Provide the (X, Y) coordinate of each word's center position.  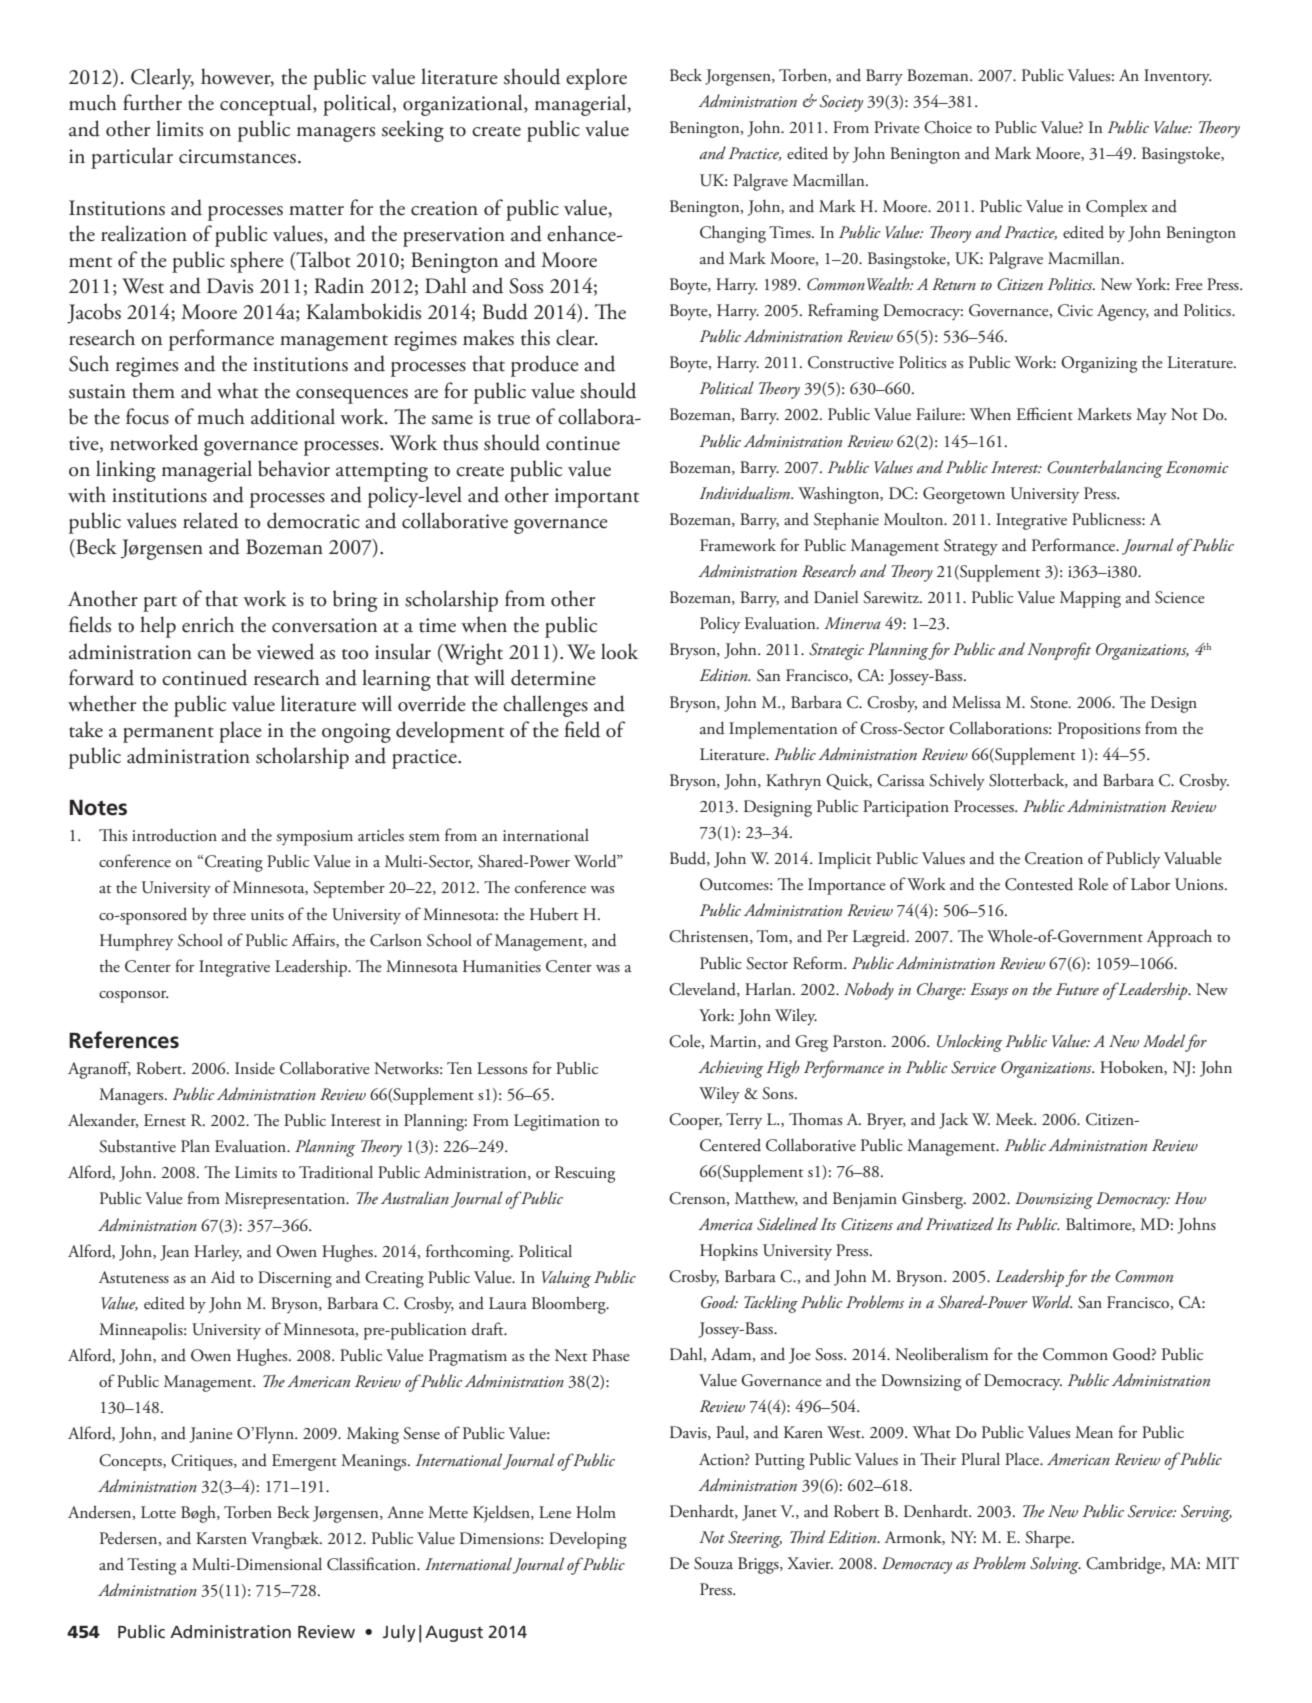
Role (1093, 883)
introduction (174, 835)
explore (596, 79)
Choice (948, 127)
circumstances (237, 156)
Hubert (554, 914)
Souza (713, 1563)
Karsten (221, 1538)
